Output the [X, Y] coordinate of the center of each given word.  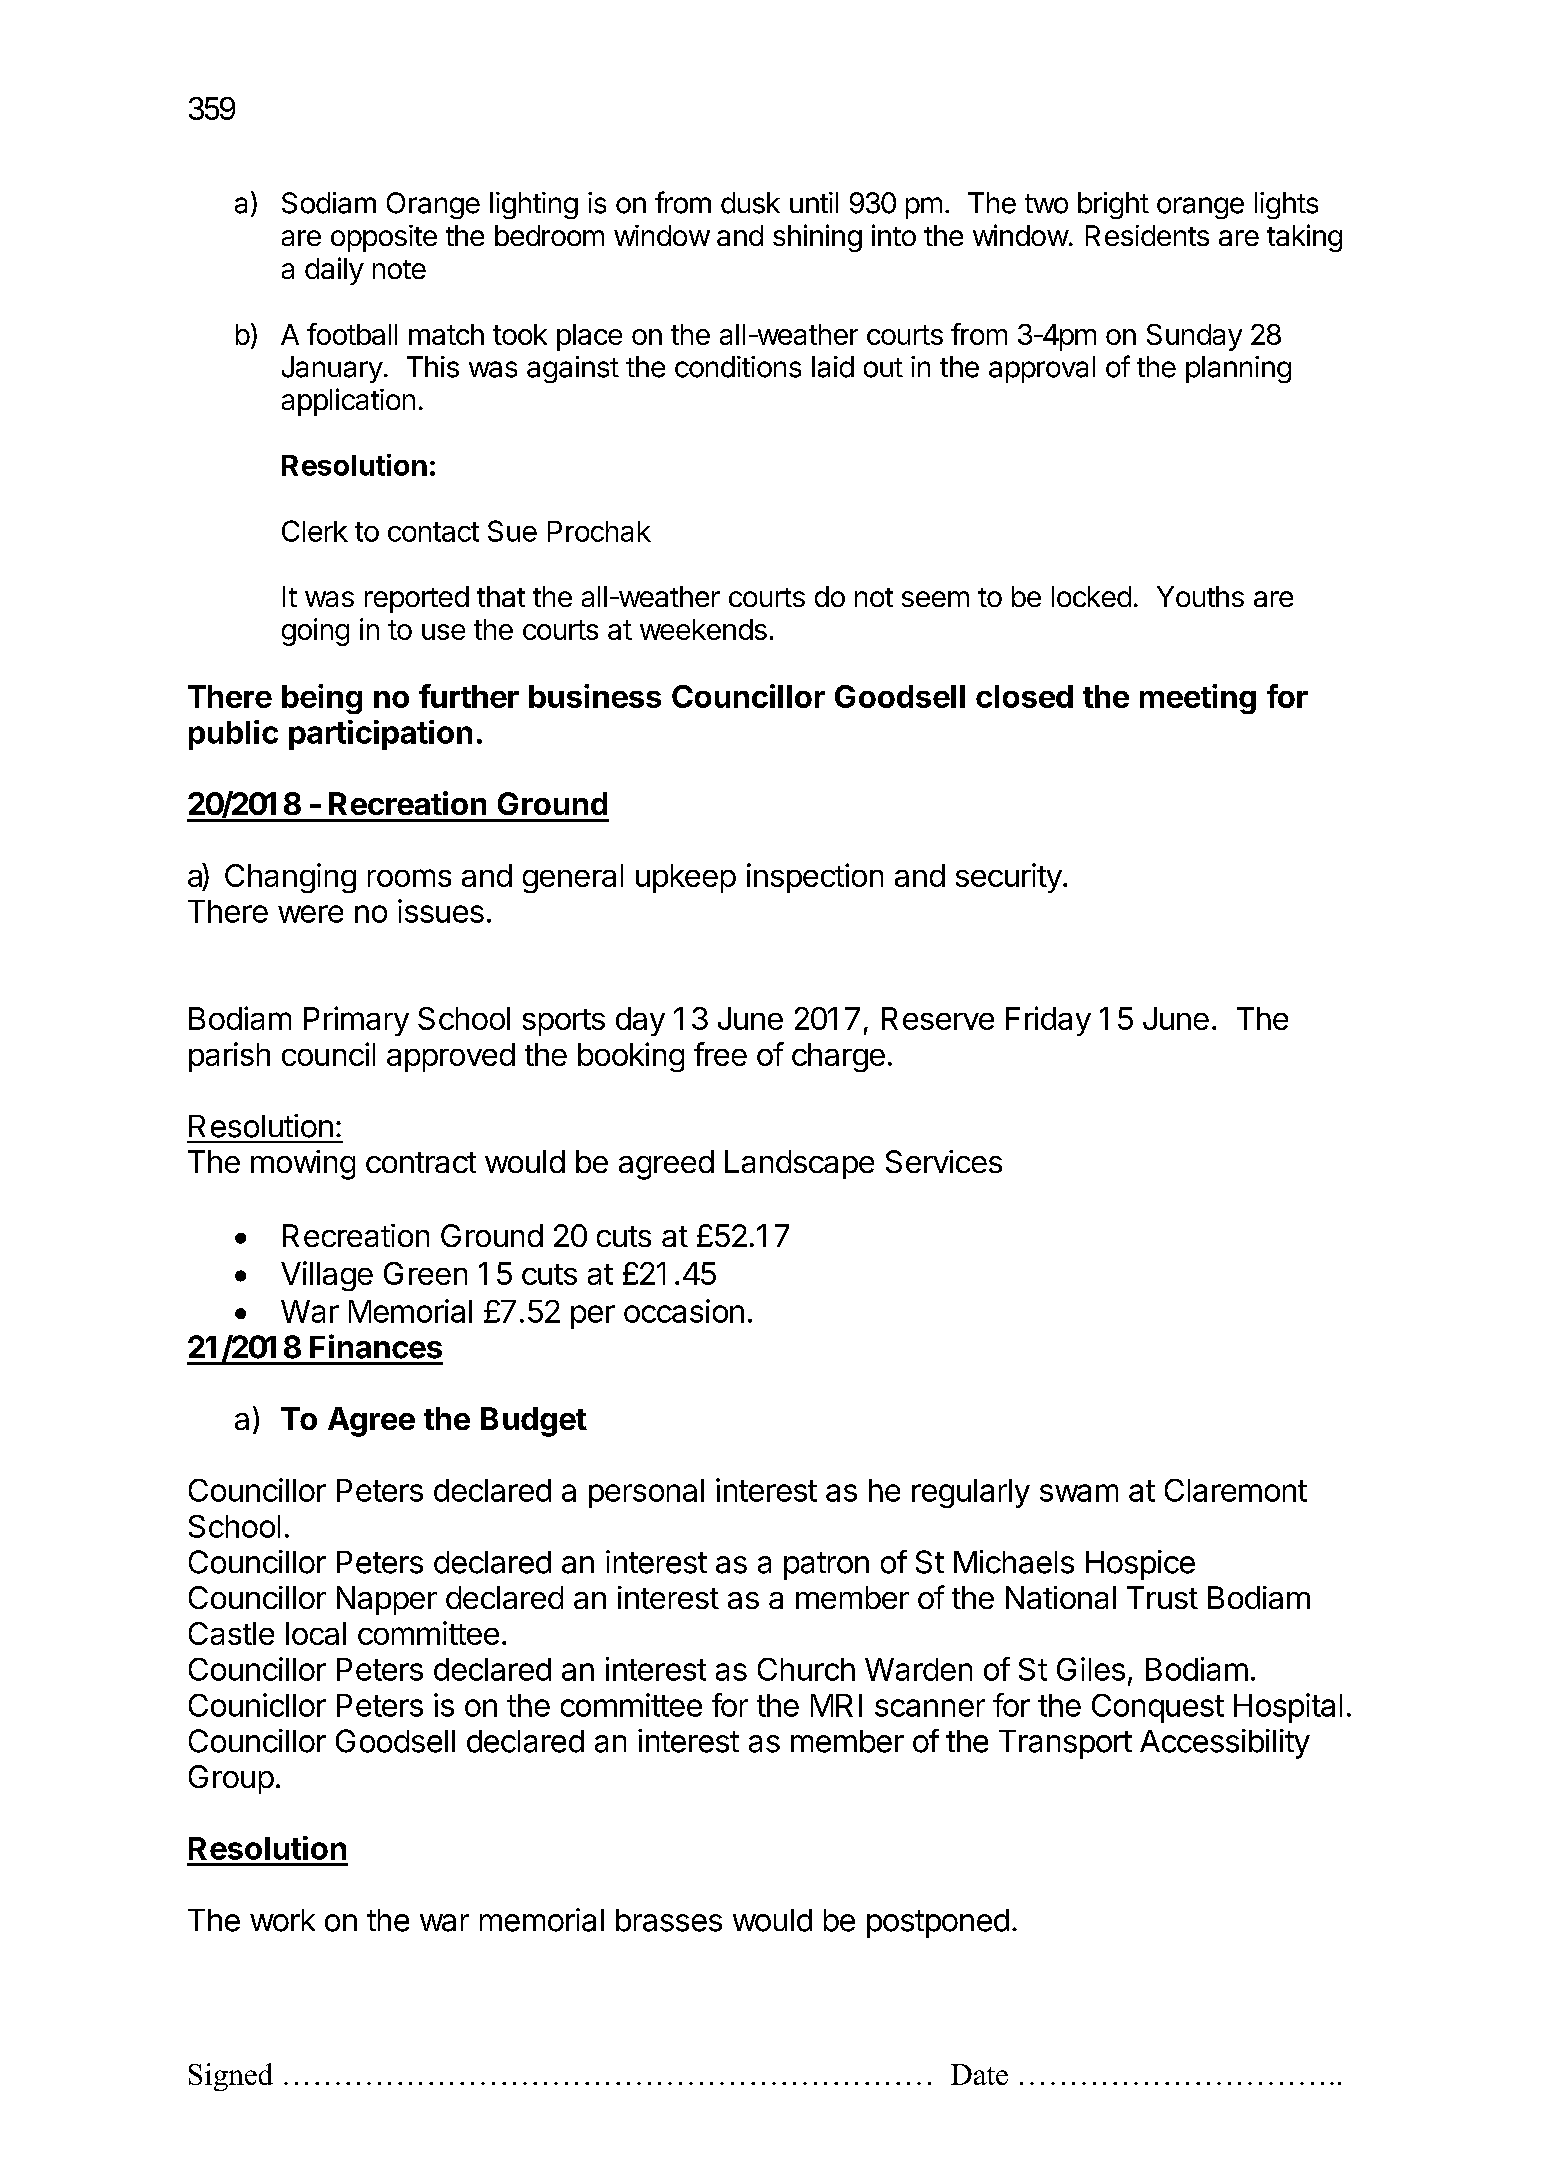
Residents [1147, 235]
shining [817, 238]
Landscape [799, 1164]
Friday [1048, 1021]
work [282, 1920]
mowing [303, 1165]
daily [334, 271]
